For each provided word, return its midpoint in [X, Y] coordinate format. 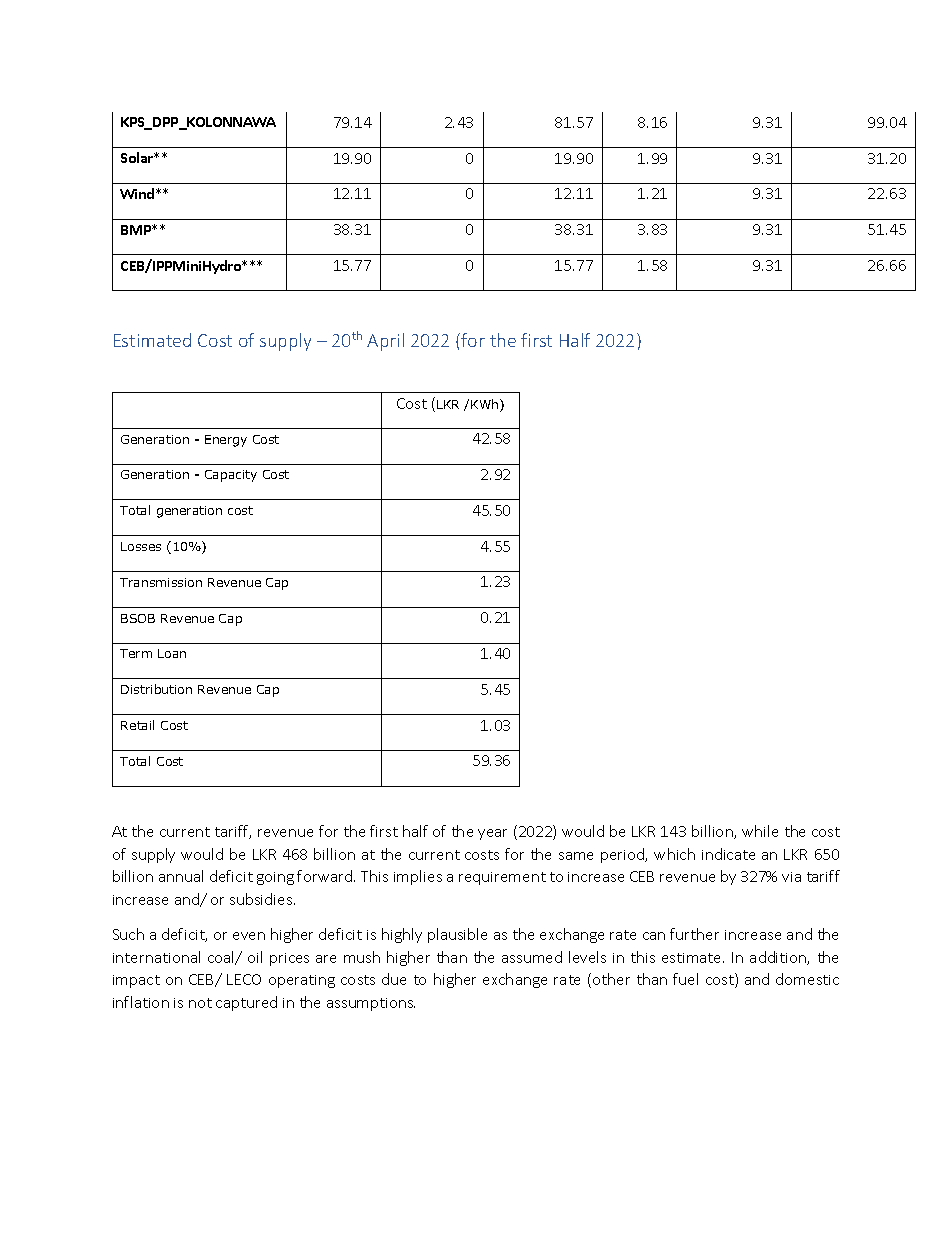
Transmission [161, 582]
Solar [138, 157]
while [760, 831]
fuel [685, 979]
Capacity [231, 476]
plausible [457, 935]
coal [222, 958]
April [385, 342]
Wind [138, 193]
